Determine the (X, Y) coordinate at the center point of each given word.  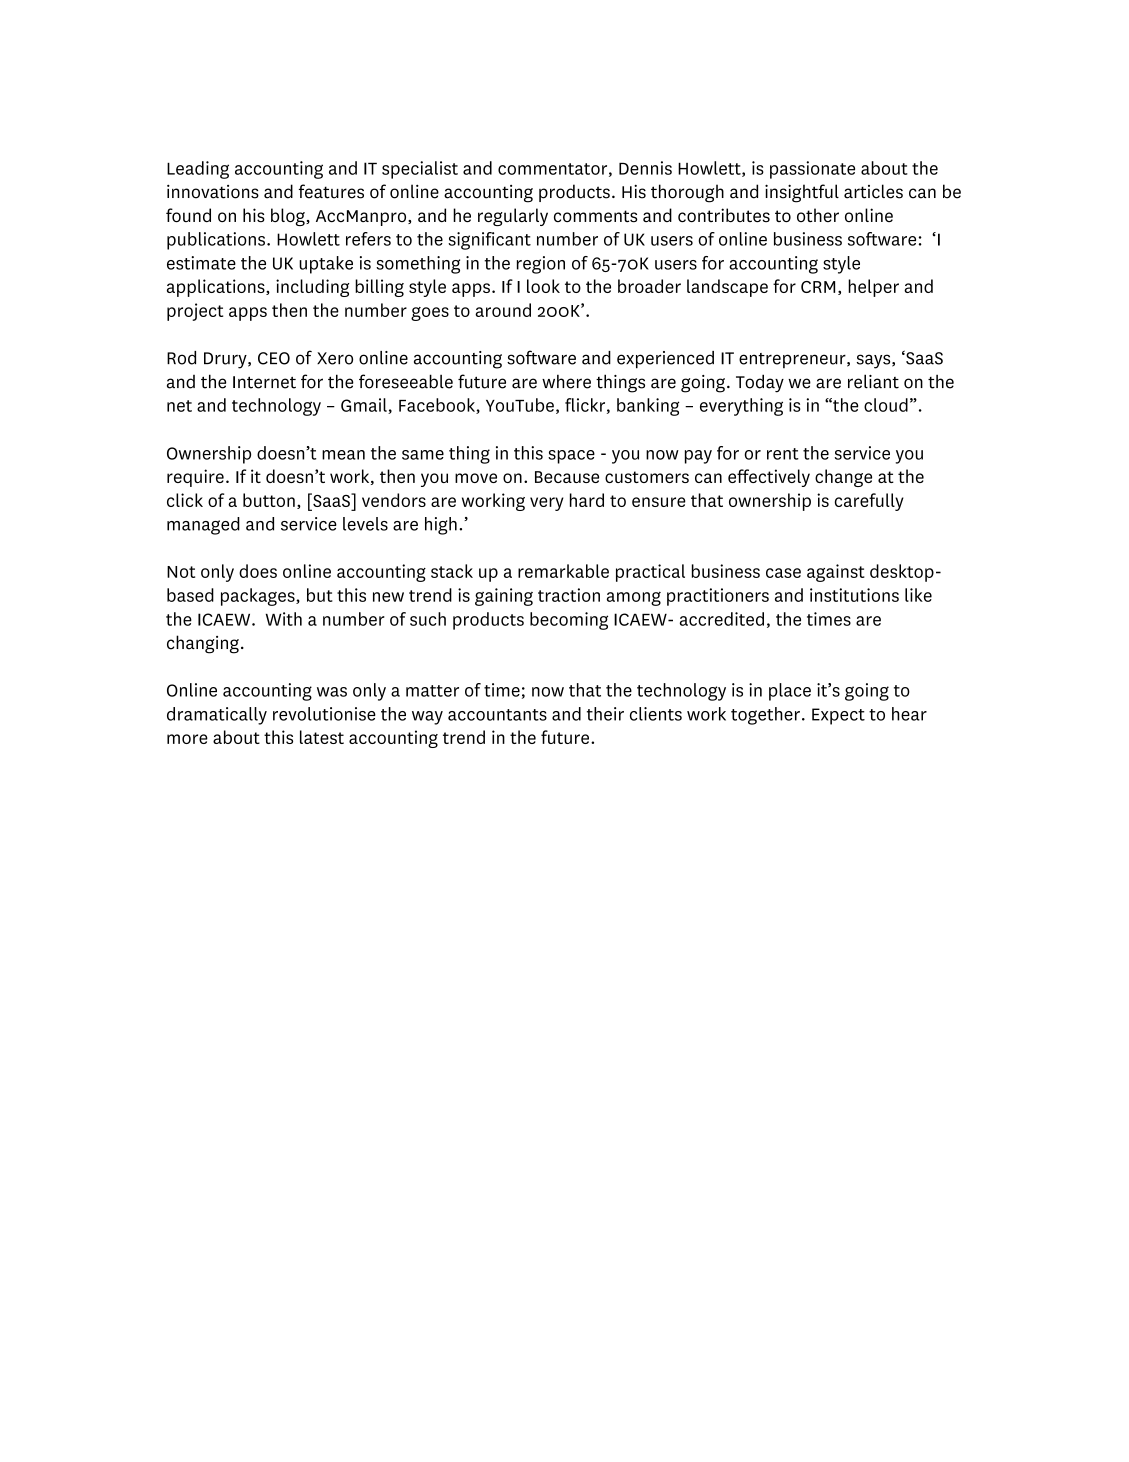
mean (343, 455)
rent (783, 454)
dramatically (217, 716)
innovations (213, 191)
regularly (513, 217)
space (571, 457)
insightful (802, 193)
